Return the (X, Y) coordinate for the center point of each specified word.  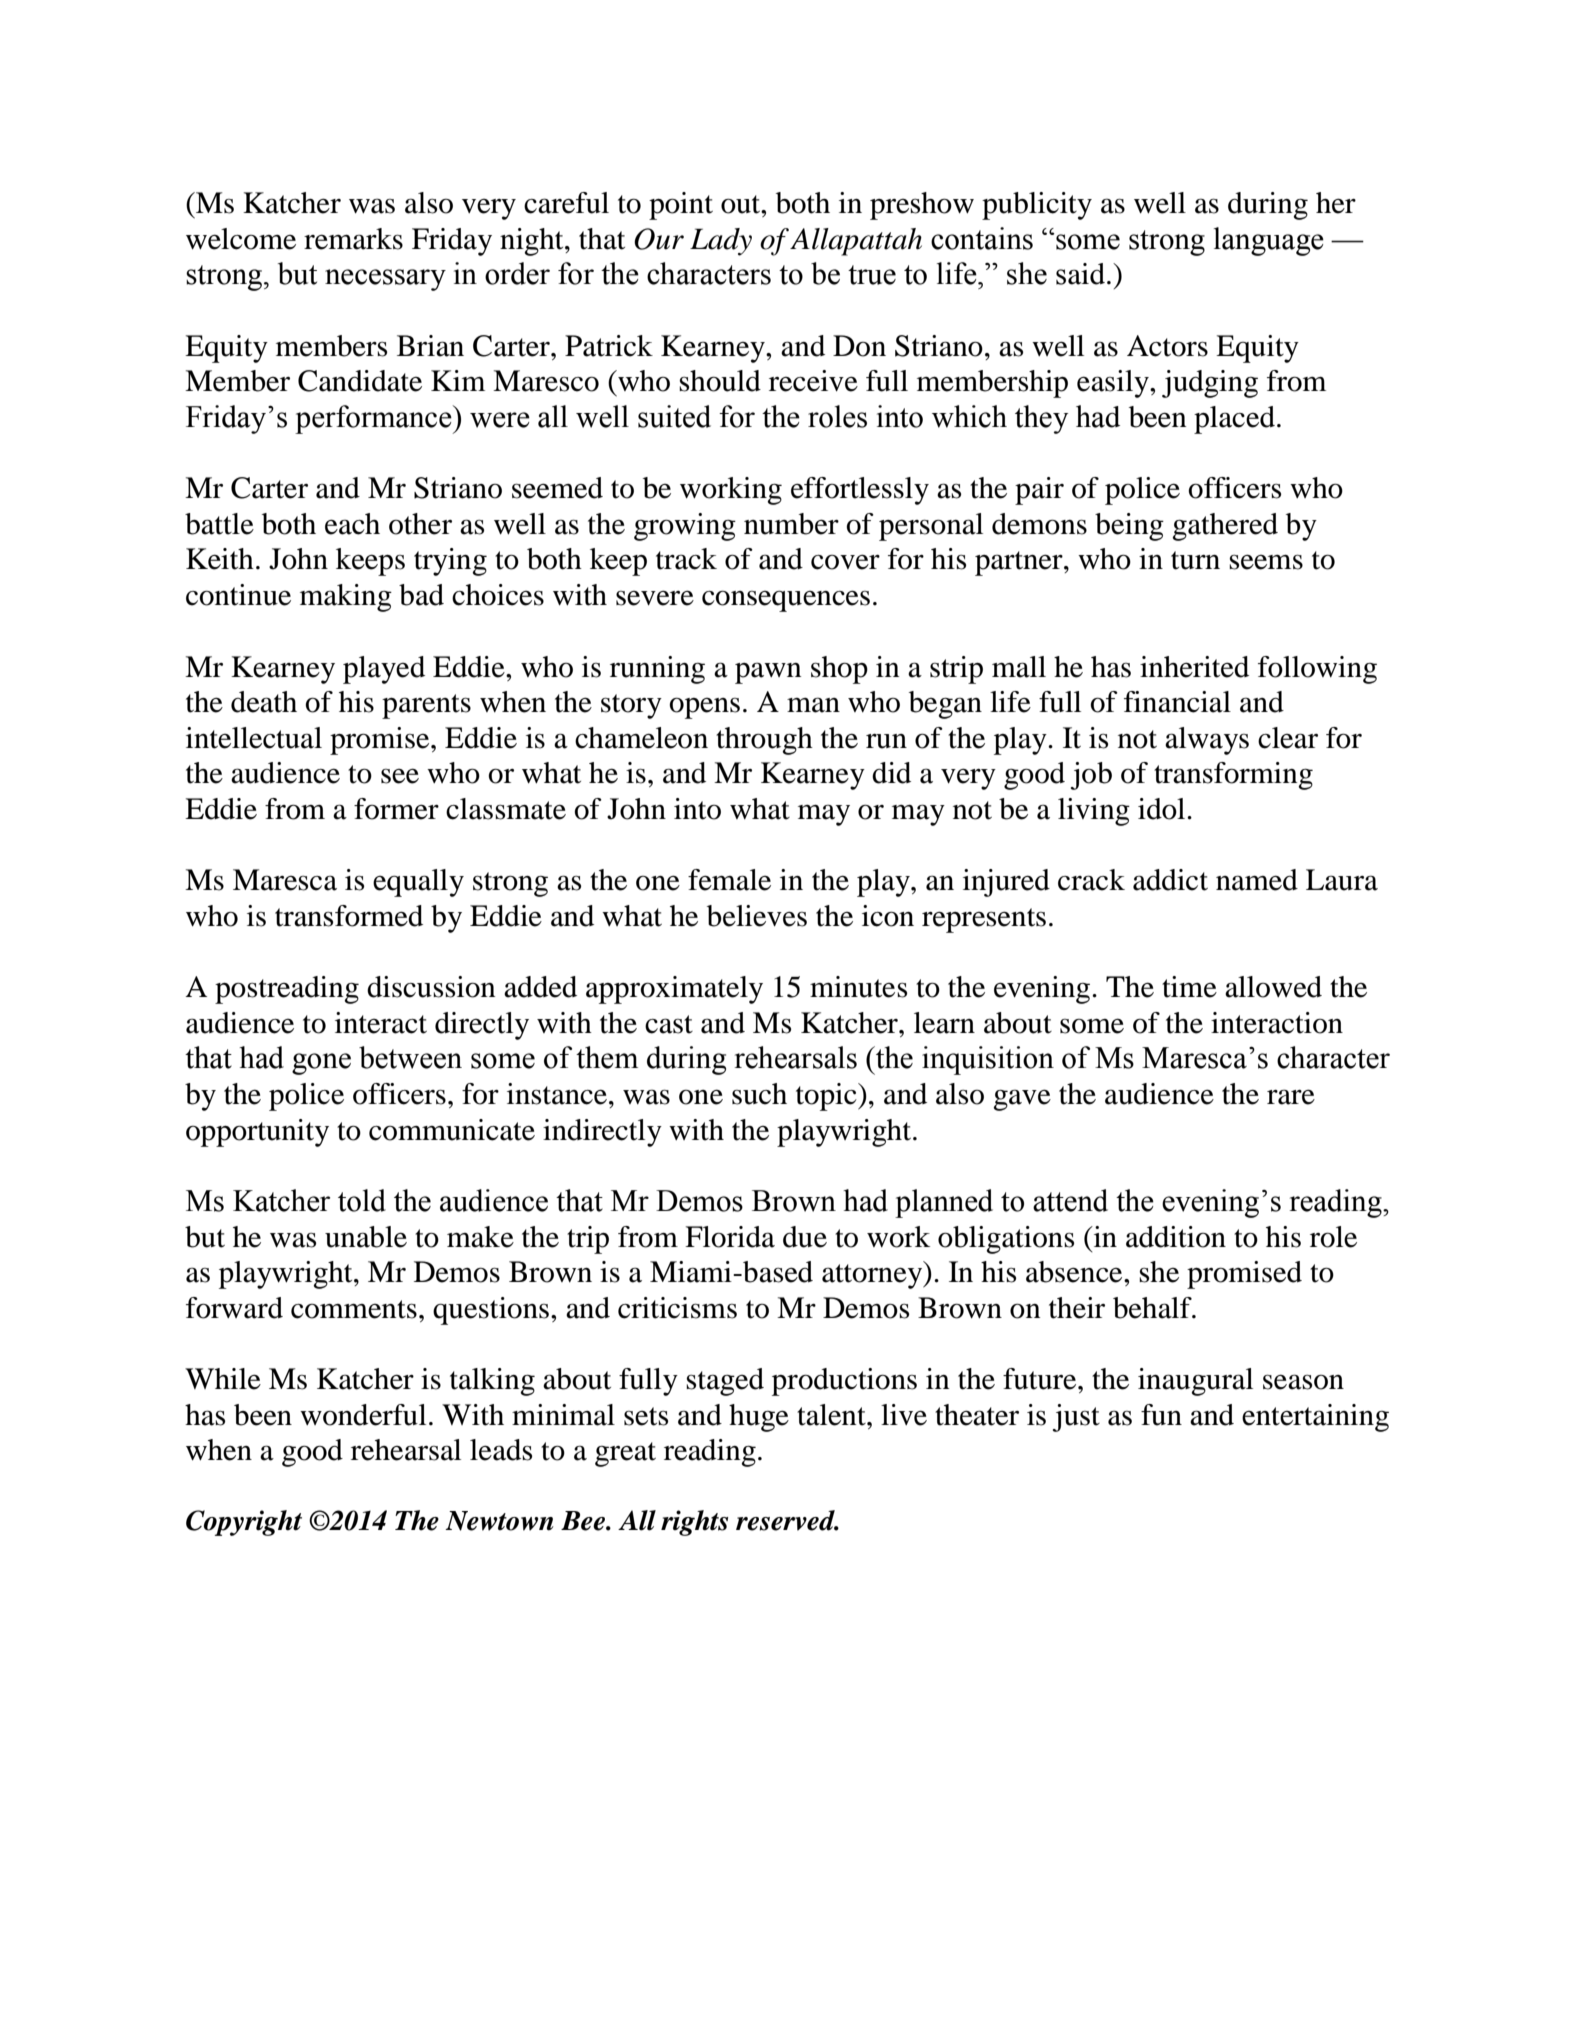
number (791, 524)
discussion (431, 987)
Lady (721, 242)
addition (1176, 1237)
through (764, 741)
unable (366, 1237)
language (1269, 241)
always (1207, 741)
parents (426, 706)
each (352, 524)
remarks (353, 239)
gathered (1225, 527)
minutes (858, 987)
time (1189, 987)
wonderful (363, 1415)
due (805, 1237)
